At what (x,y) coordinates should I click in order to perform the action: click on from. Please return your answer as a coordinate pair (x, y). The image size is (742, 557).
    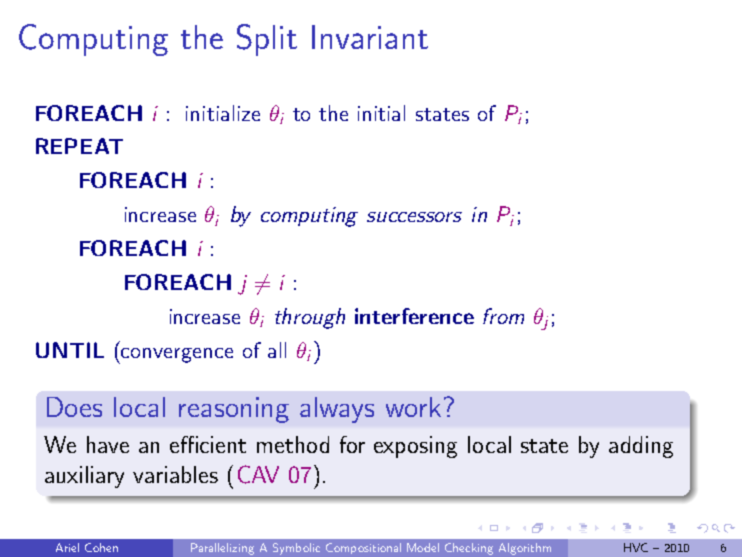
    Looking at the image, I should click on (503, 316).
